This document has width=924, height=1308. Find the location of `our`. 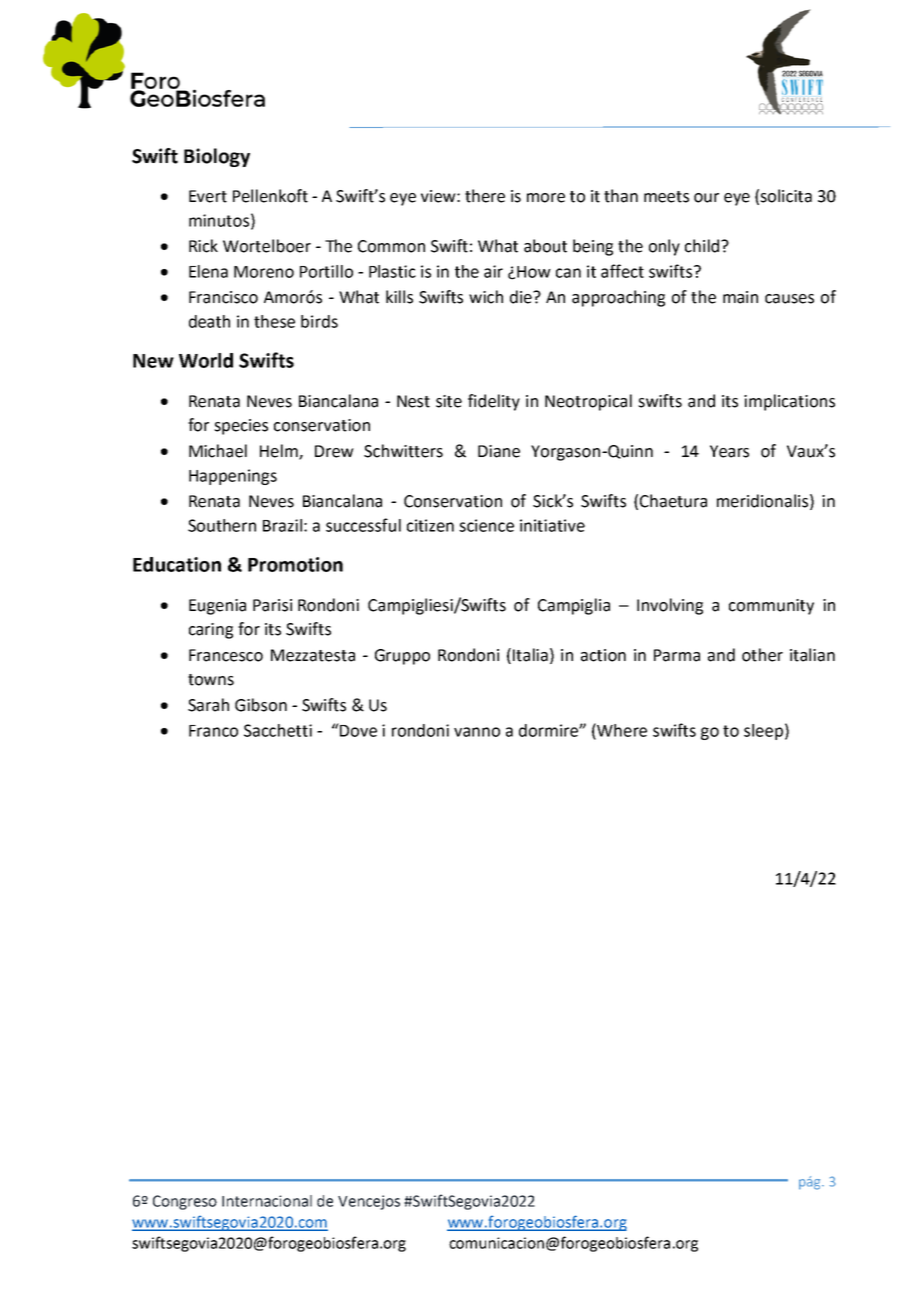

our is located at coordinates (706, 198).
